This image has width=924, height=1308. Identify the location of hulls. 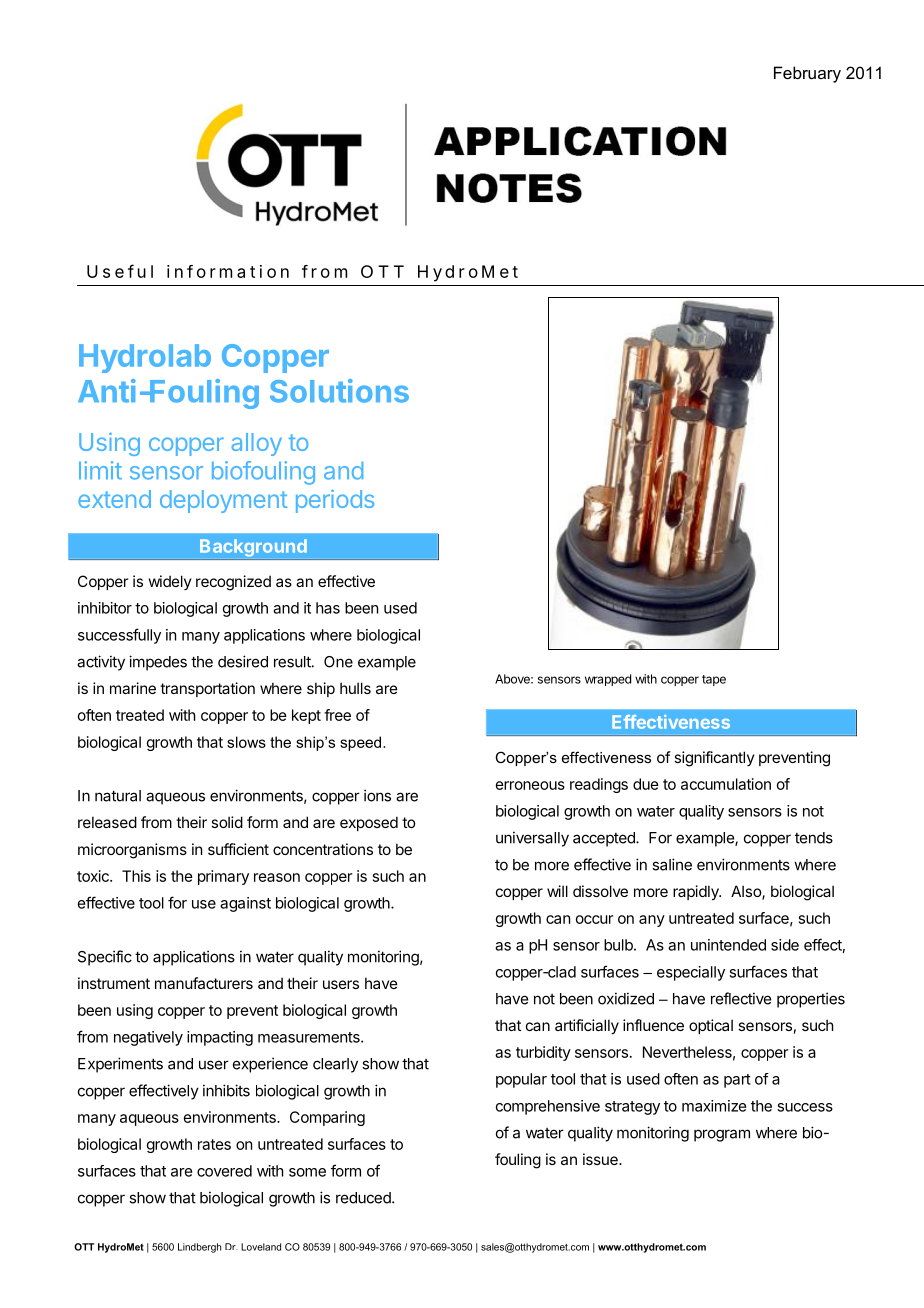
(355, 688).
